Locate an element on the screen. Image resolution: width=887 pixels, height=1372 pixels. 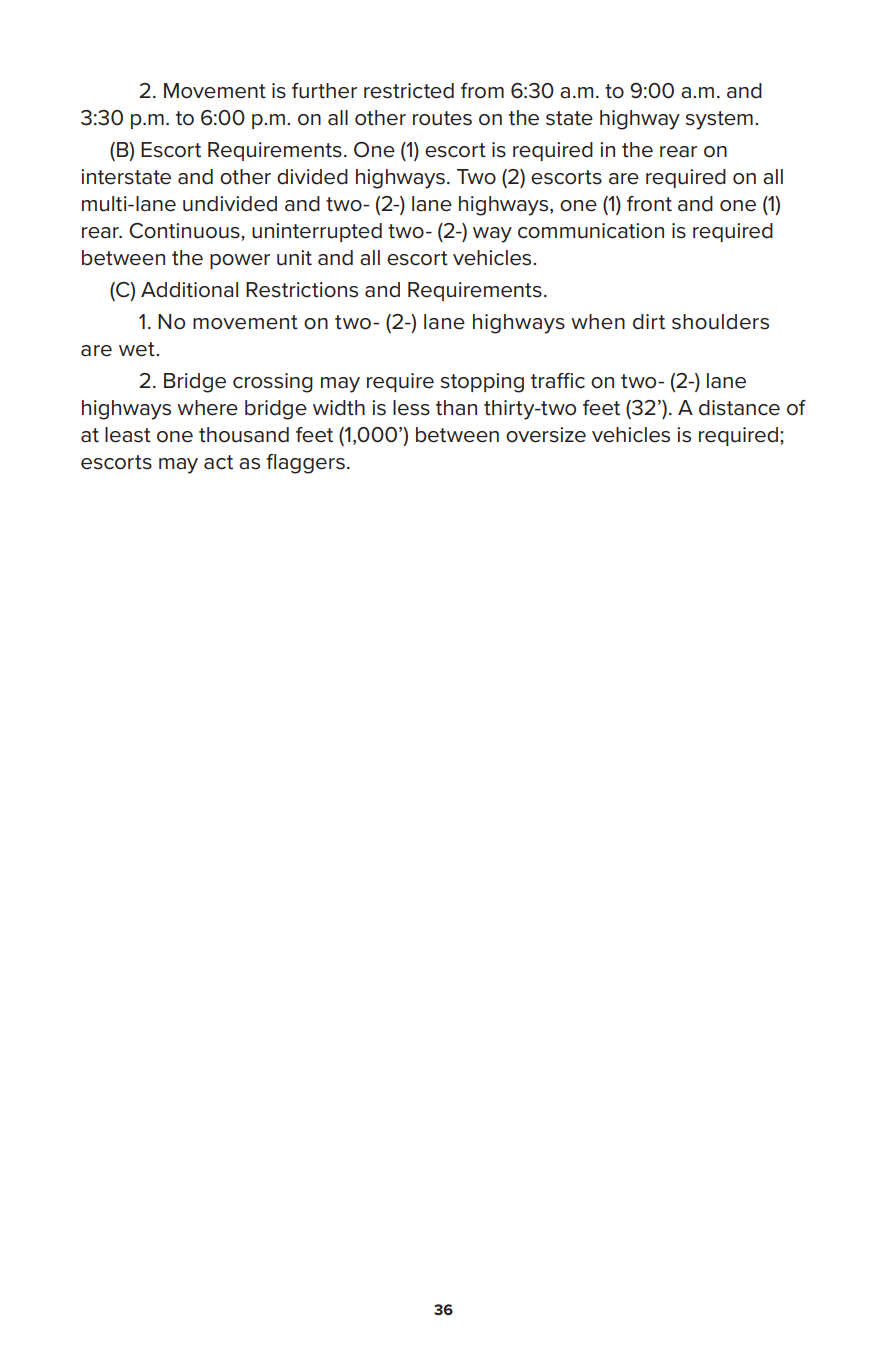
system is located at coordinates (719, 120).
